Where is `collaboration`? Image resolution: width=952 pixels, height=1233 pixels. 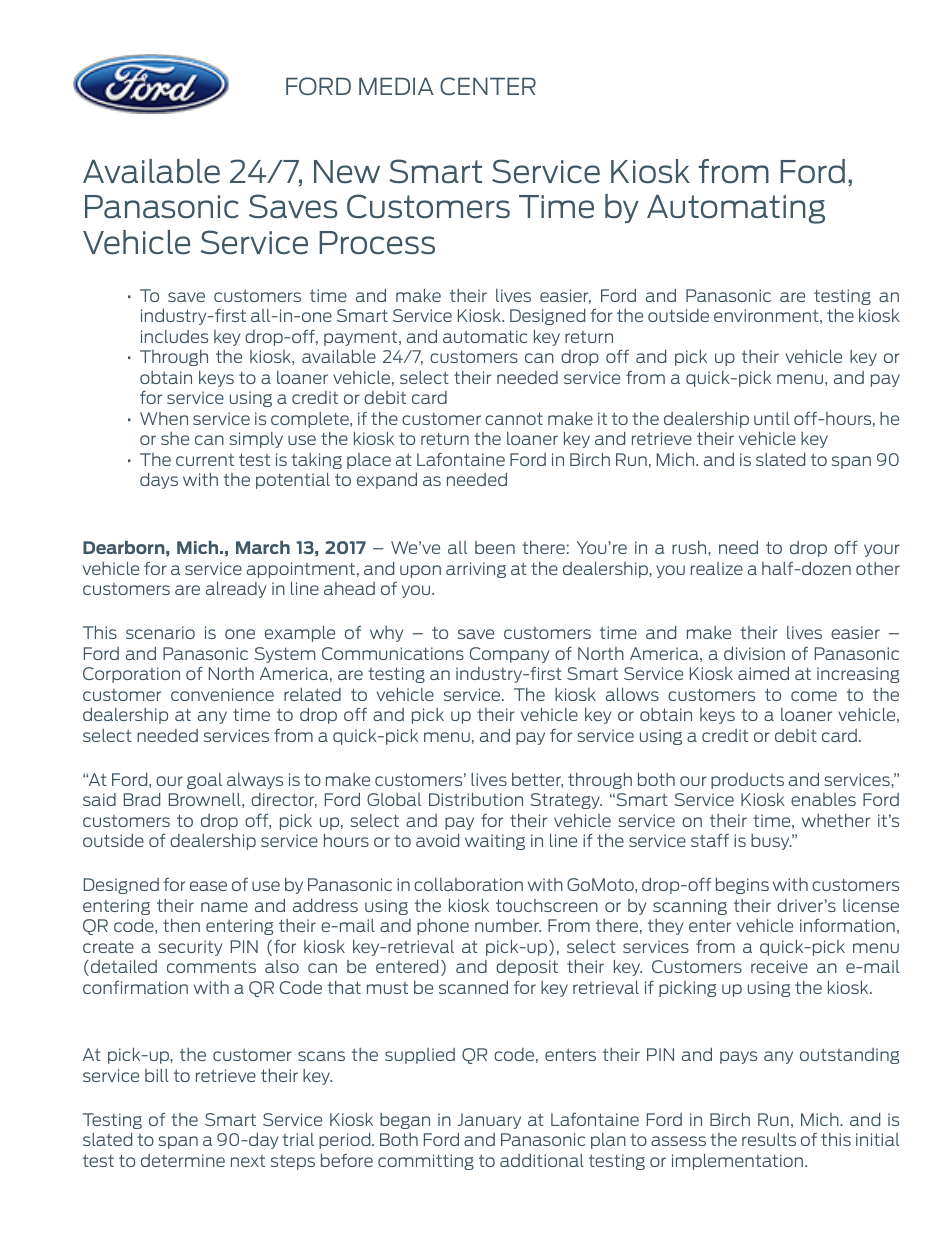
collaboration is located at coordinates (468, 884).
